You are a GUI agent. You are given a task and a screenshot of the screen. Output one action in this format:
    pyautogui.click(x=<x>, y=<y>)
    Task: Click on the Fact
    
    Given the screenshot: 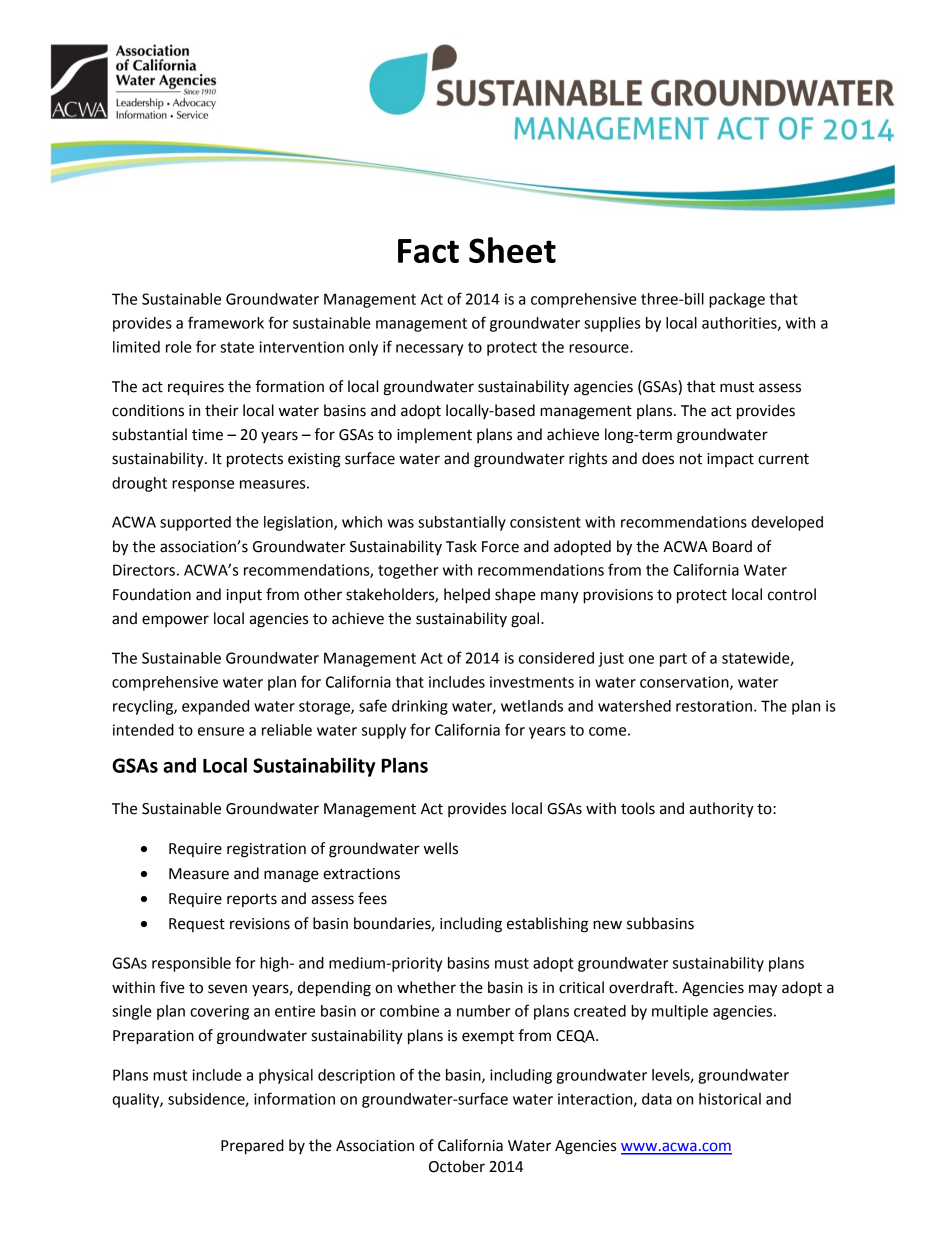 What is the action you would take?
    pyautogui.click(x=428, y=251)
